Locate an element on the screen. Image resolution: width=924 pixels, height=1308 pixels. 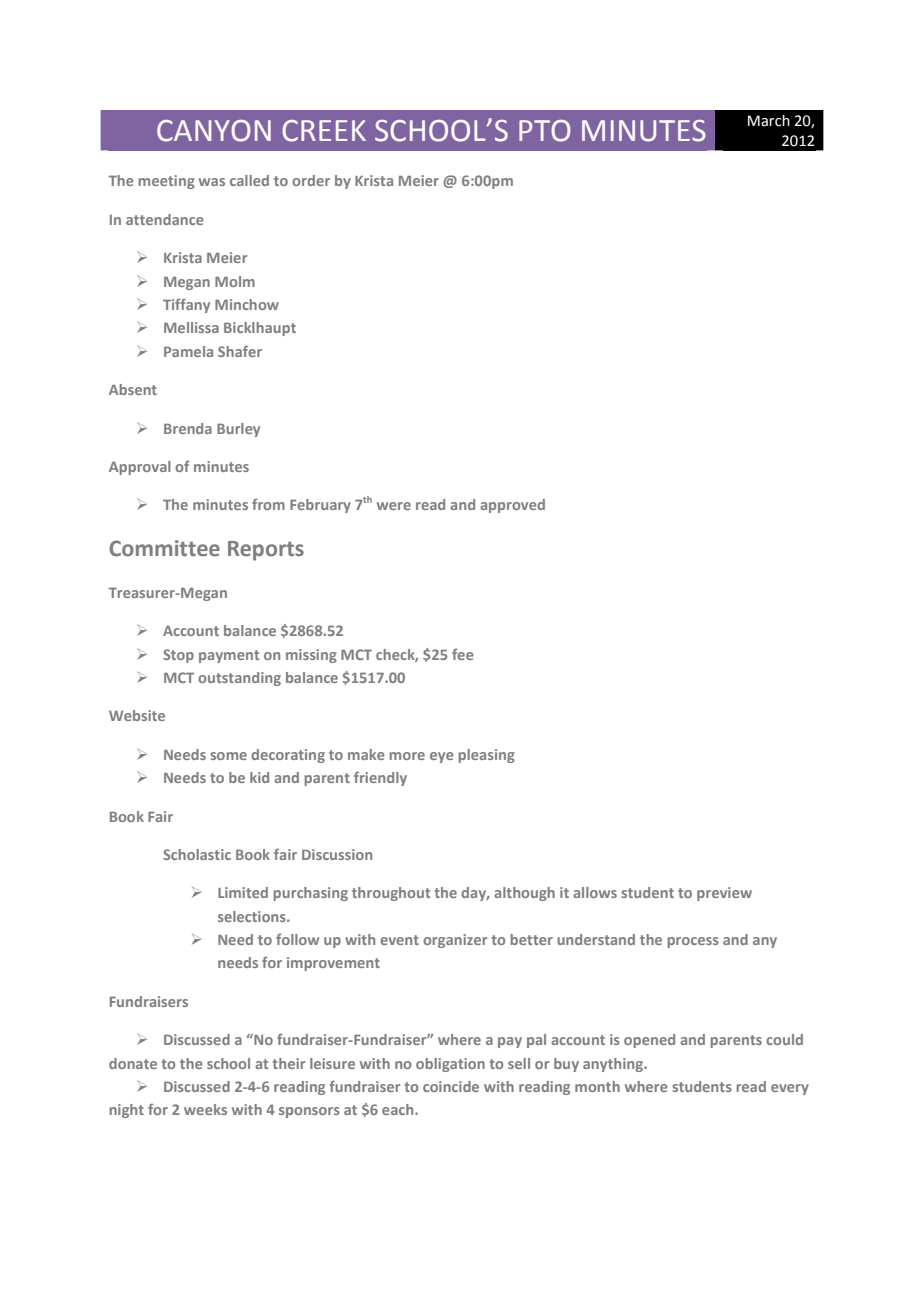
were is located at coordinates (394, 506).
